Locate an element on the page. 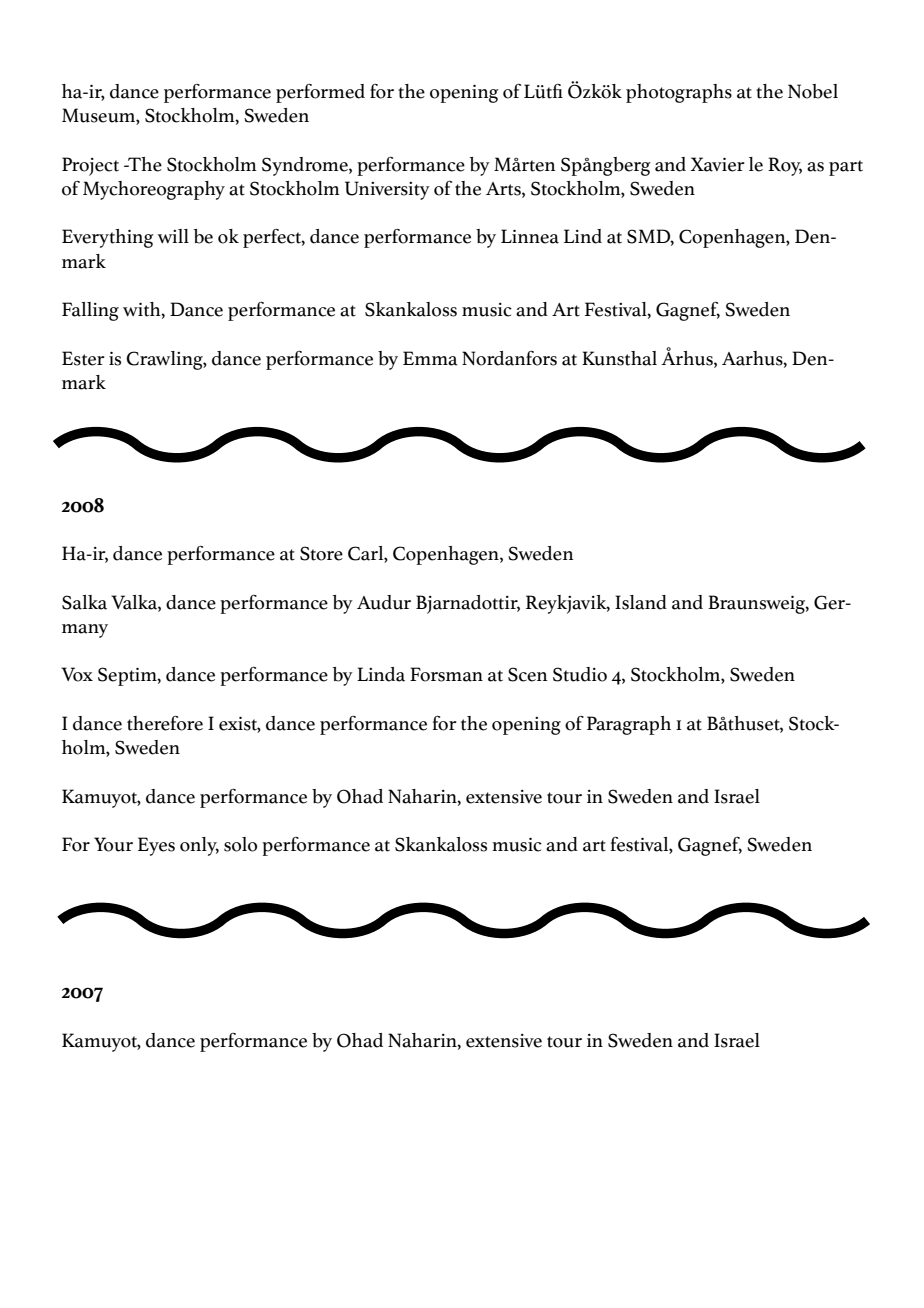 This document has height=1308, width=924. Nobel is located at coordinates (813, 91).
